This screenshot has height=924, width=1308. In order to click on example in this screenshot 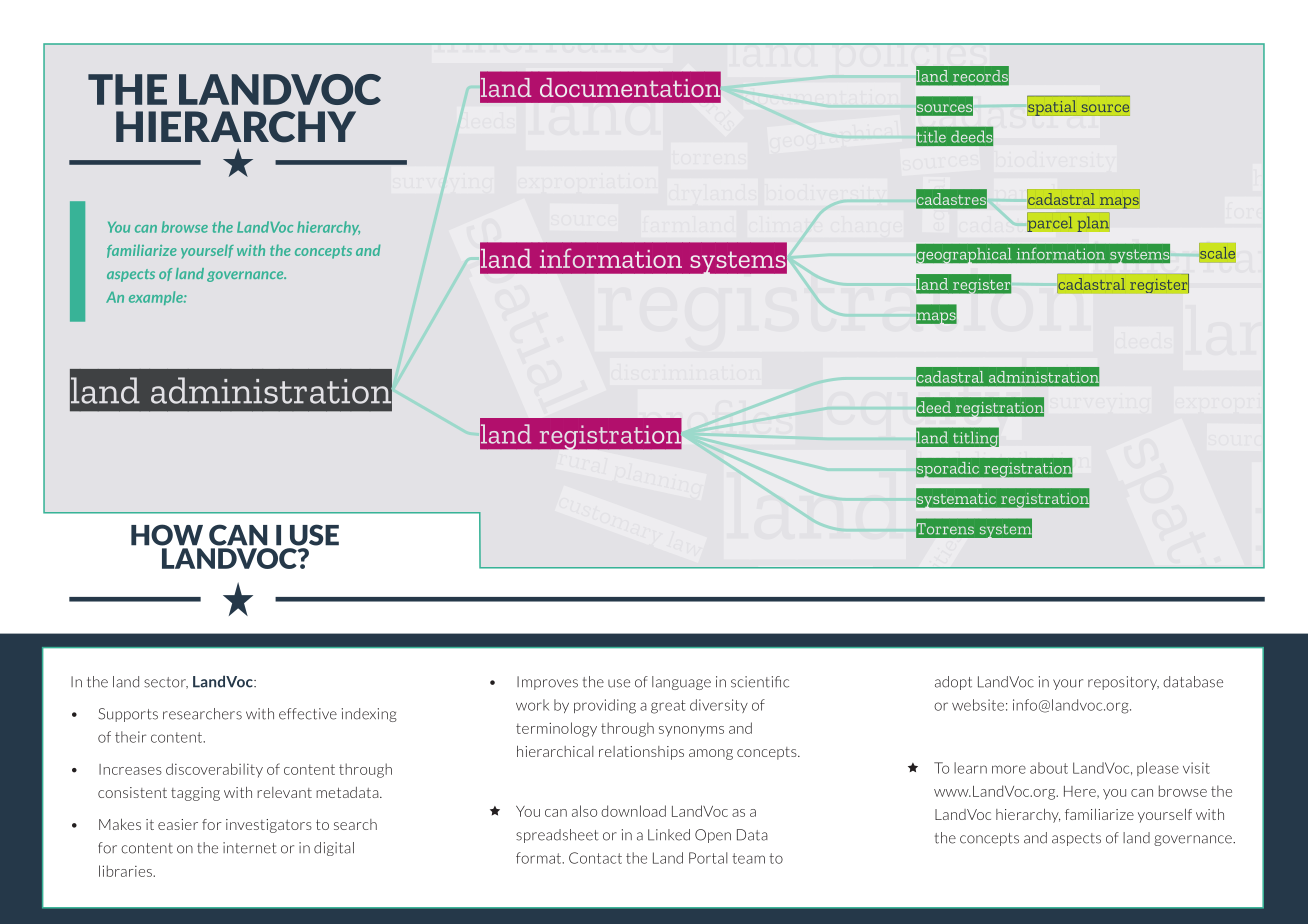, I will do `click(157, 298)`.
